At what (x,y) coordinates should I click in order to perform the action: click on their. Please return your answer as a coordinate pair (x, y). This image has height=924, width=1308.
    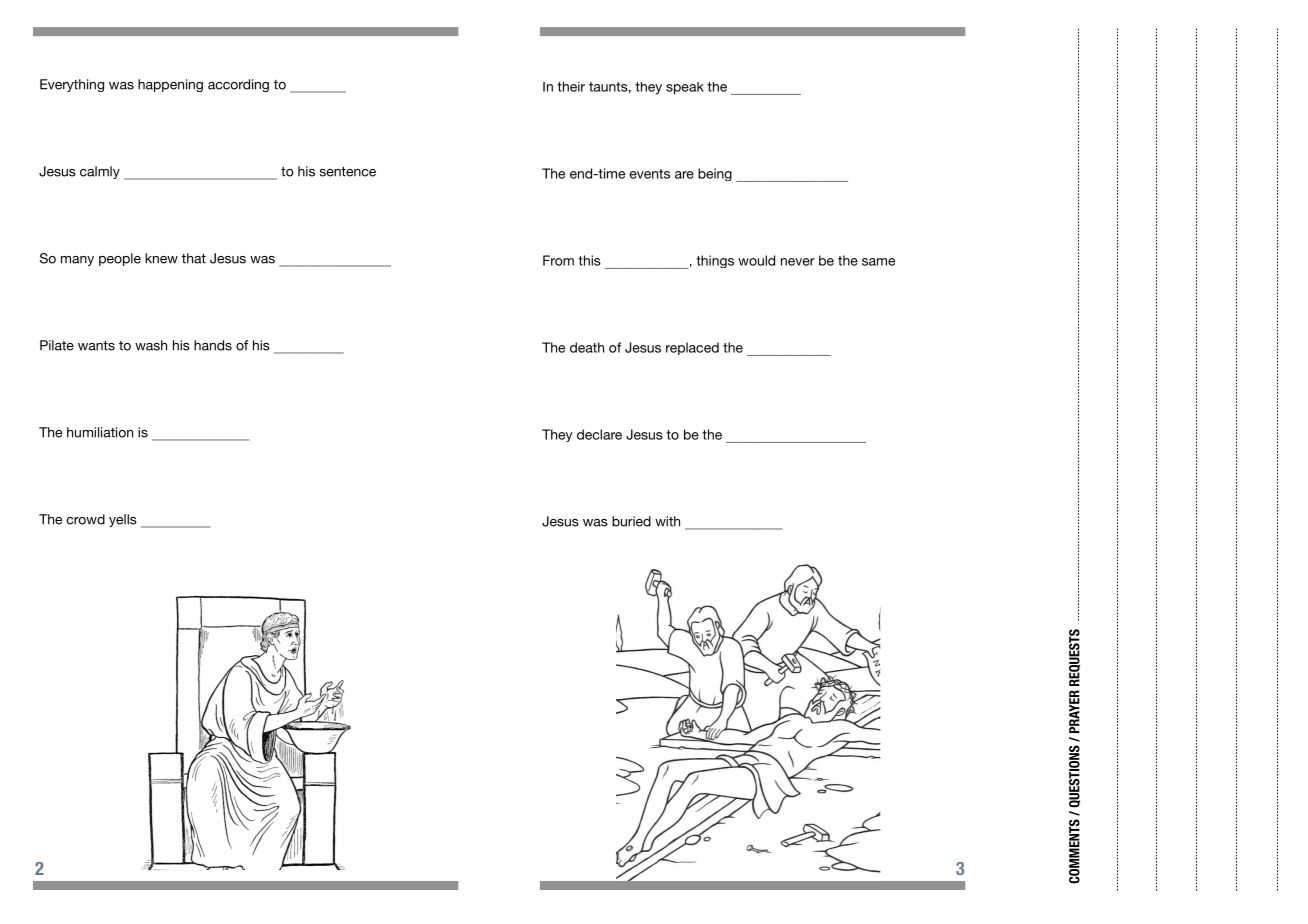
    Looking at the image, I should click on (571, 87).
